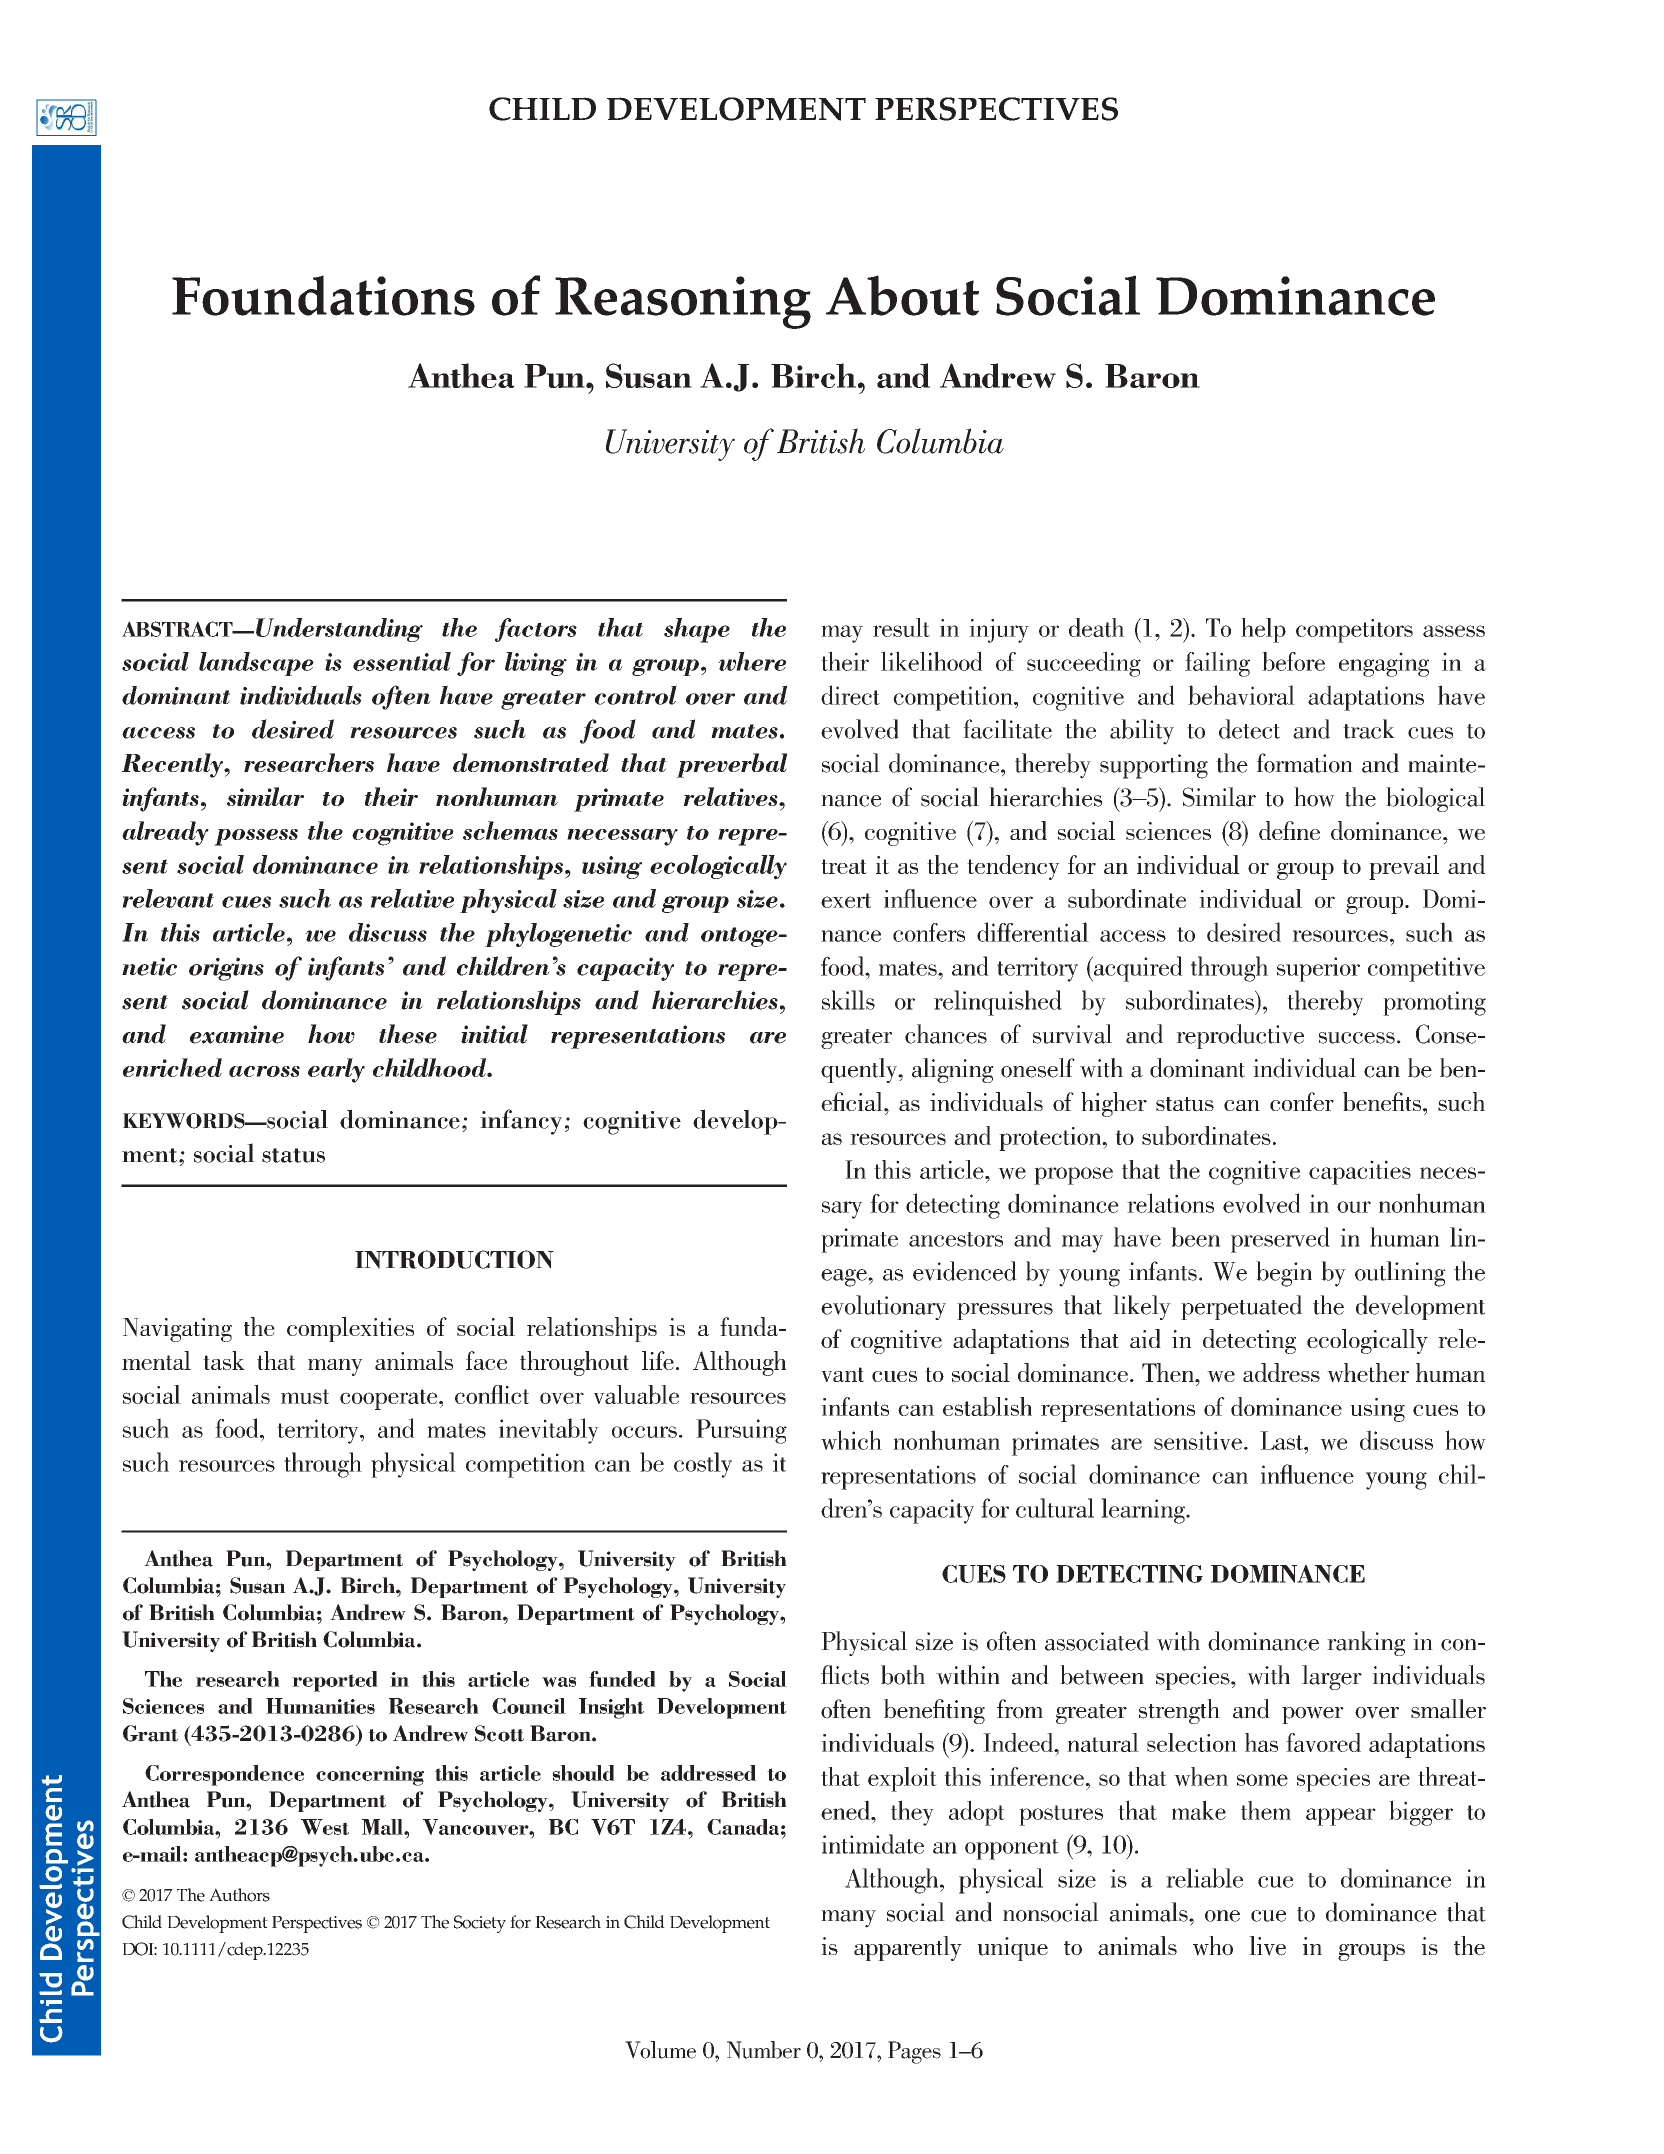 The height and width of the screenshot is (2154, 1664). What do you see at coordinates (323, 295) in the screenshot?
I see `Foundations` at bounding box center [323, 295].
